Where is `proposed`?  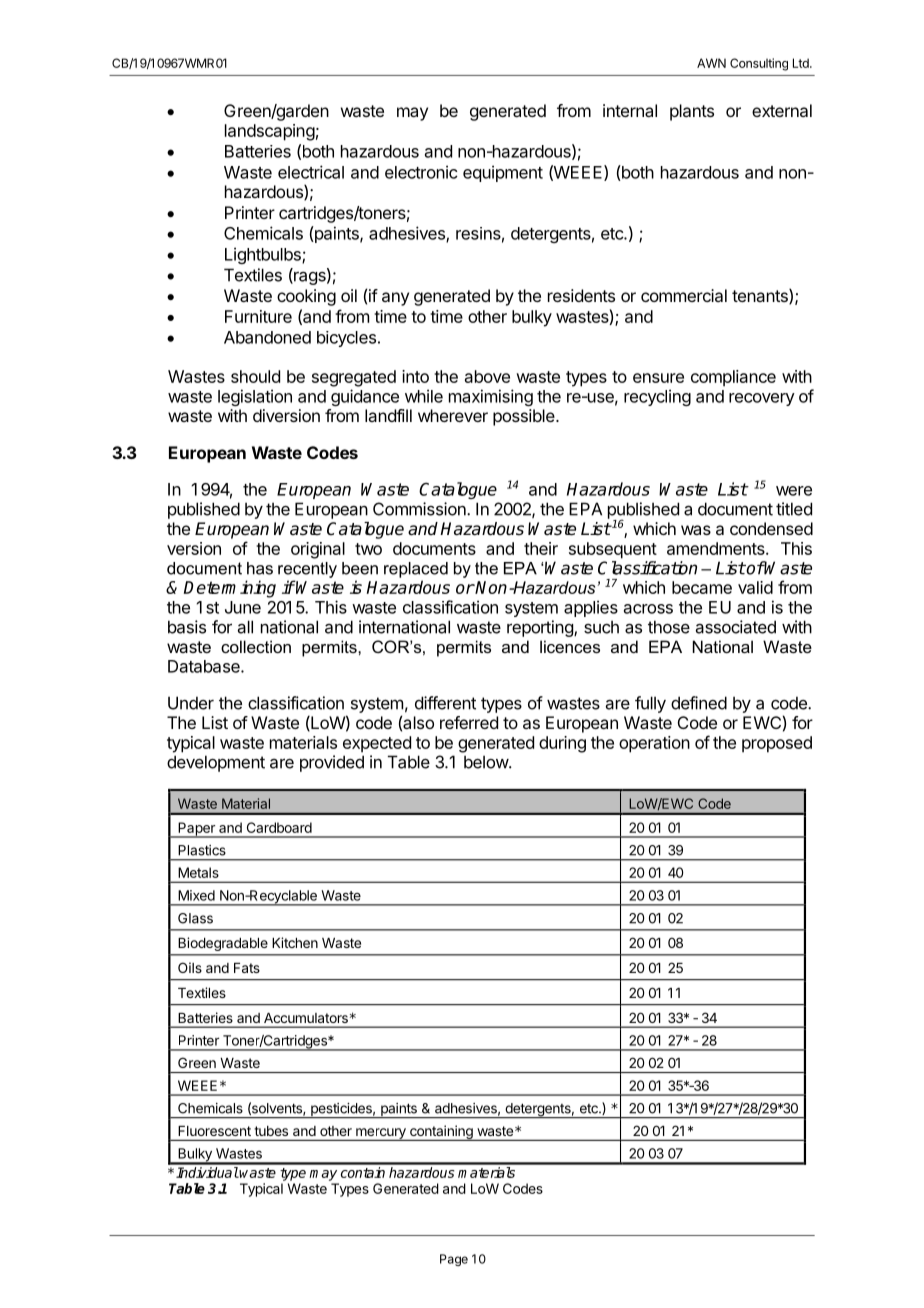
proposed is located at coordinates (777, 744).
